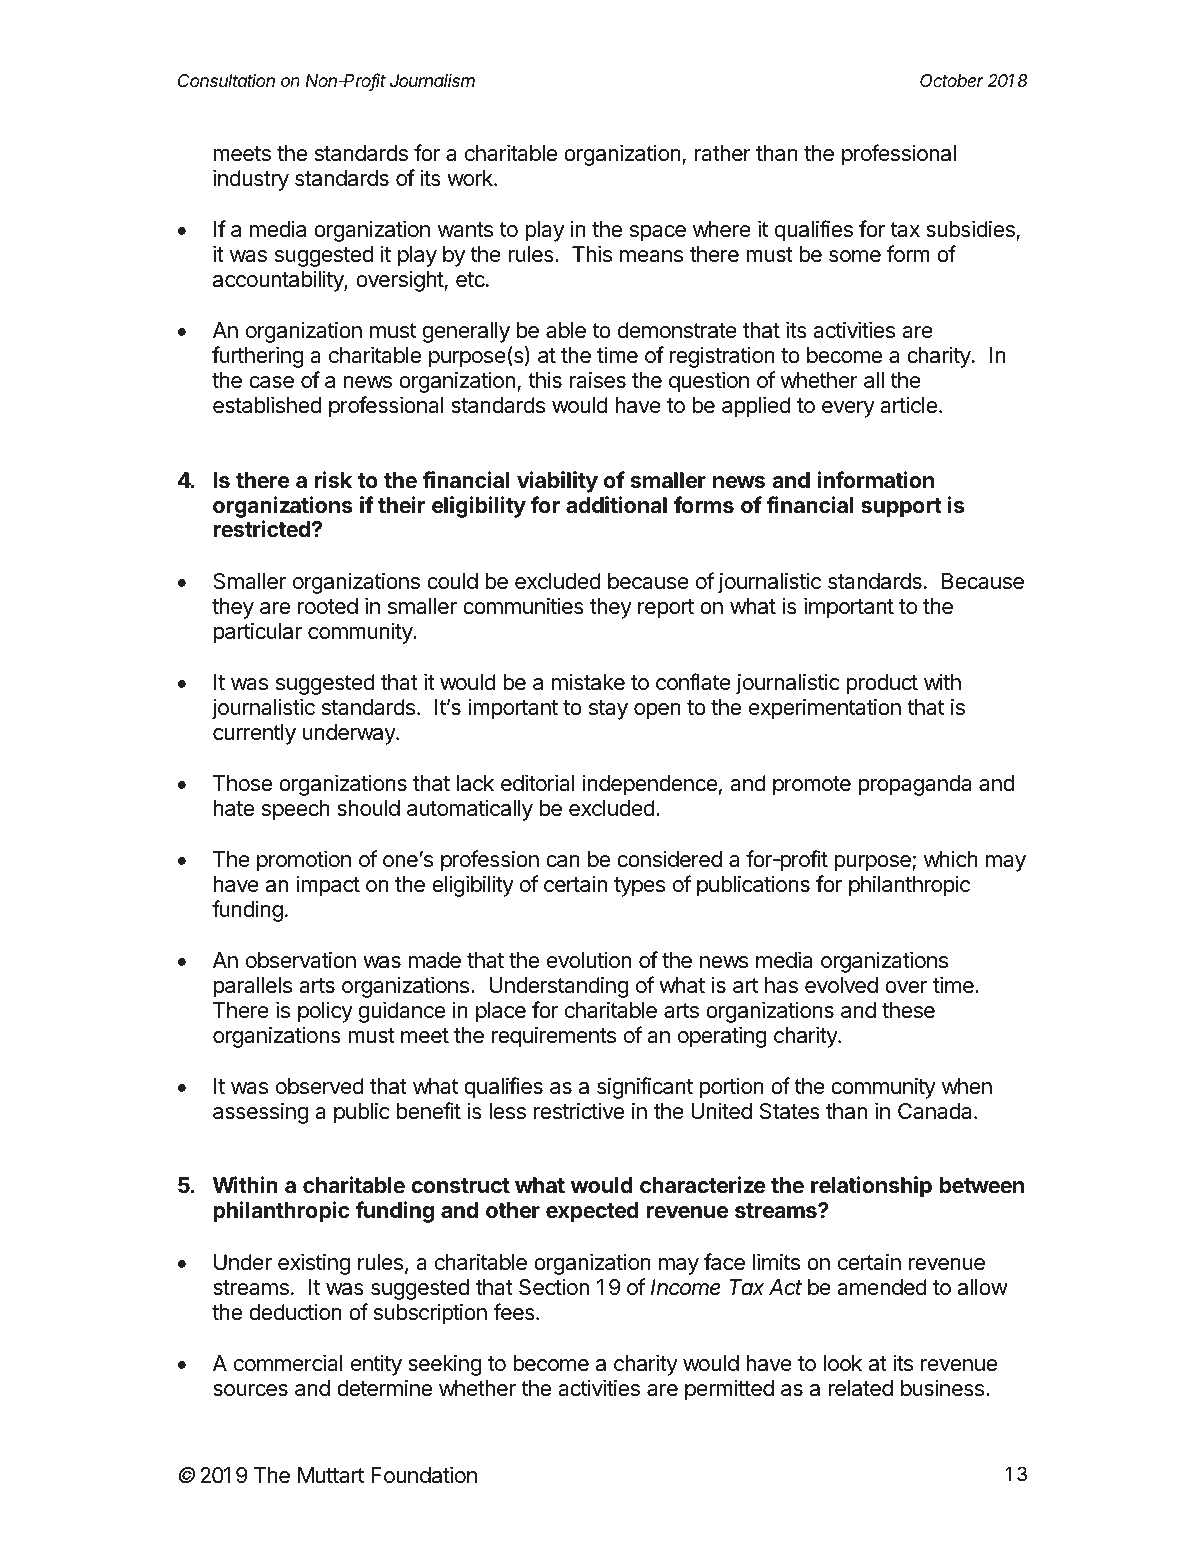 This page has height=1559, width=1204. What do you see at coordinates (579, 1111) in the page?
I see `restrictive` at bounding box center [579, 1111].
